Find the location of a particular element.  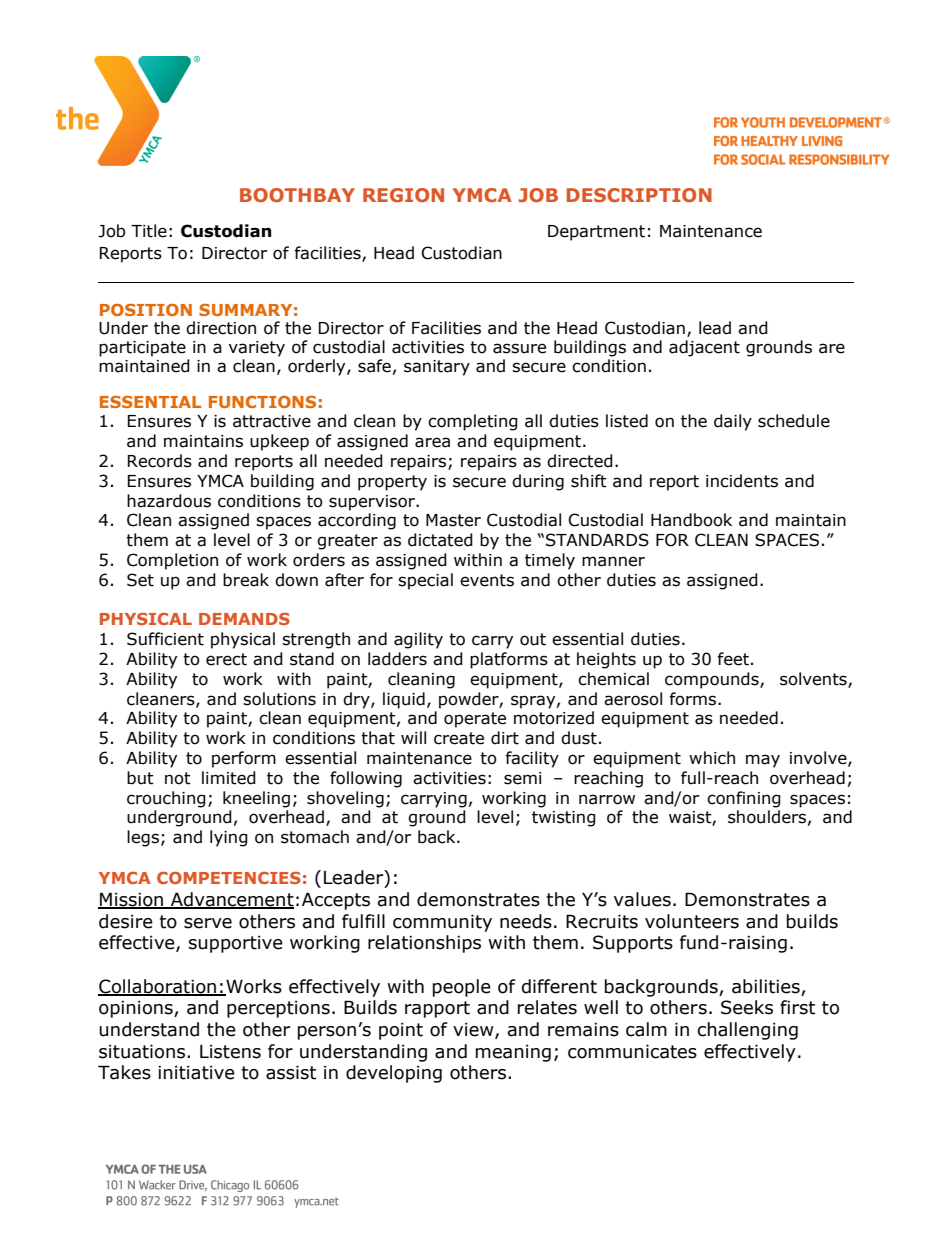

challenging is located at coordinates (748, 1031).
